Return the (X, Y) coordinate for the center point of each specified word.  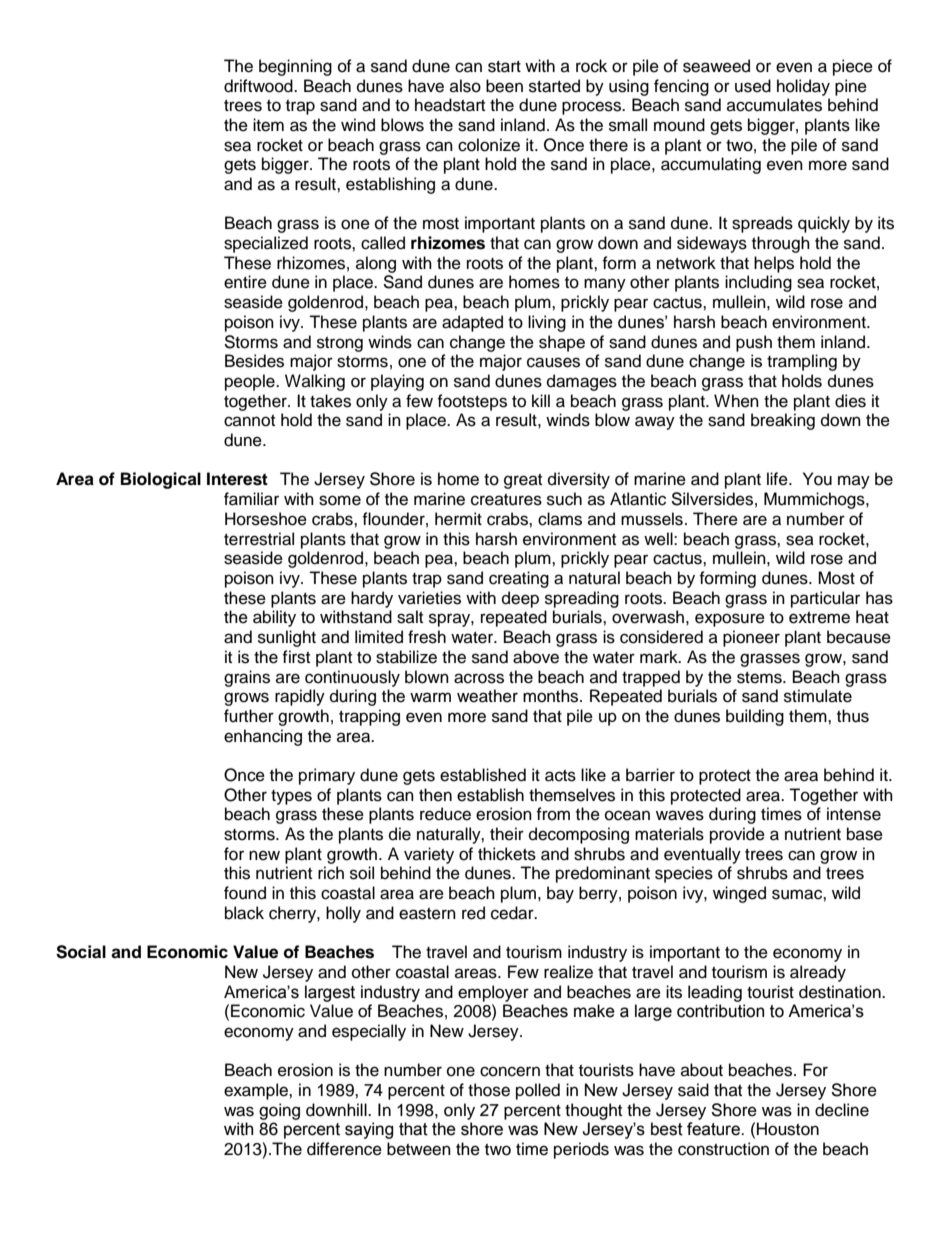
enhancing (263, 737)
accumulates (774, 105)
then (435, 795)
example (257, 1091)
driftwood (259, 86)
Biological (161, 480)
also (465, 86)
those (489, 1090)
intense (854, 814)
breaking (783, 421)
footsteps (472, 402)
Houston (788, 1129)
